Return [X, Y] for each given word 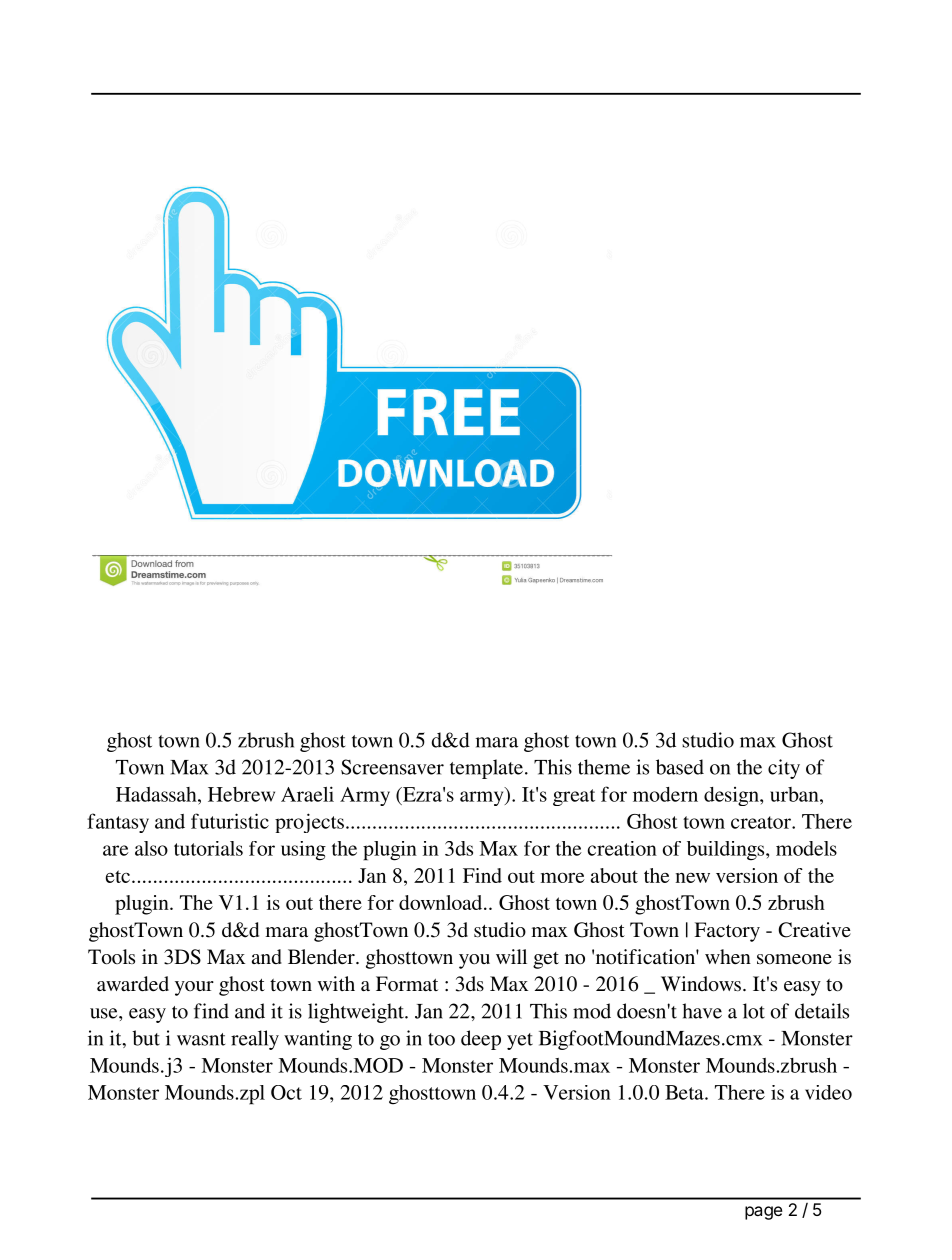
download [442, 902]
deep [481, 1040]
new [693, 878]
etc [119, 876]
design [732, 796]
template [486, 769]
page [764, 1213]
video [828, 1092]
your [194, 988]
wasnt [201, 1039]
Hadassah [157, 794]
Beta [685, 1092]
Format [407, 983]
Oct [286, 1092]
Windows [701, 984]
